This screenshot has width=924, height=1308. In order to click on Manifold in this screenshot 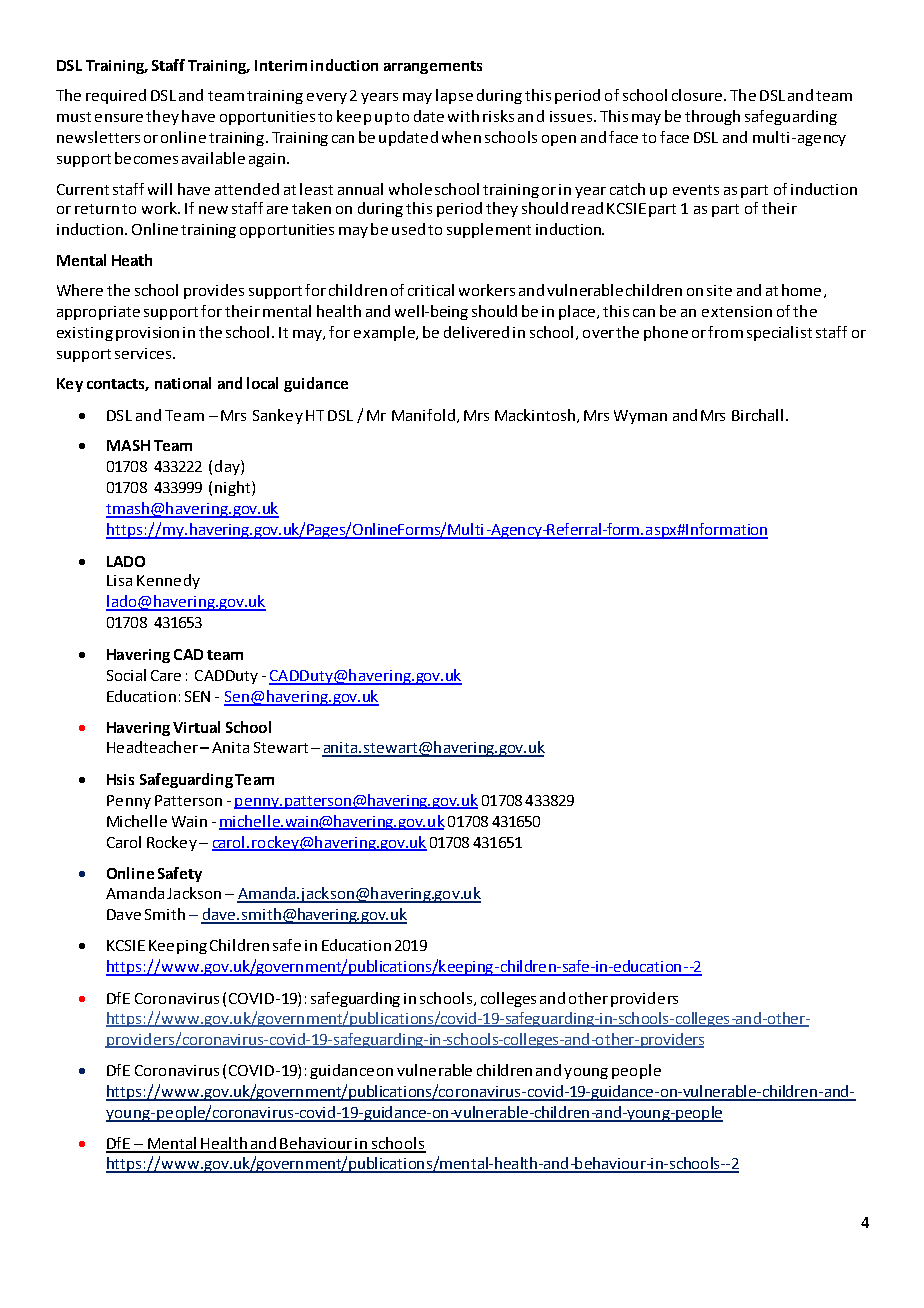, I will do `click(425, 416)`.
